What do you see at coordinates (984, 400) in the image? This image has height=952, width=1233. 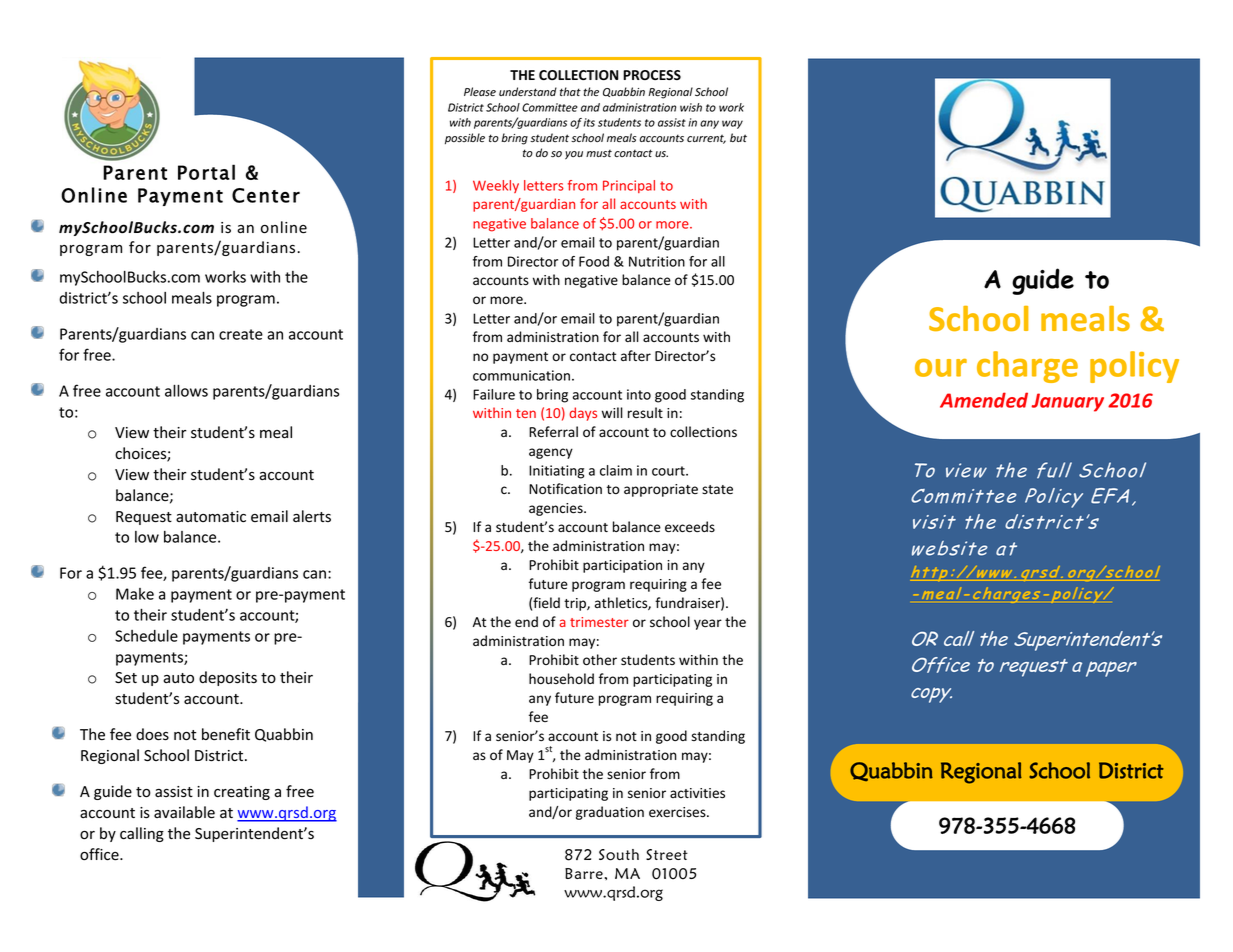 I see `Amended` at bounding box center [984, 400].
